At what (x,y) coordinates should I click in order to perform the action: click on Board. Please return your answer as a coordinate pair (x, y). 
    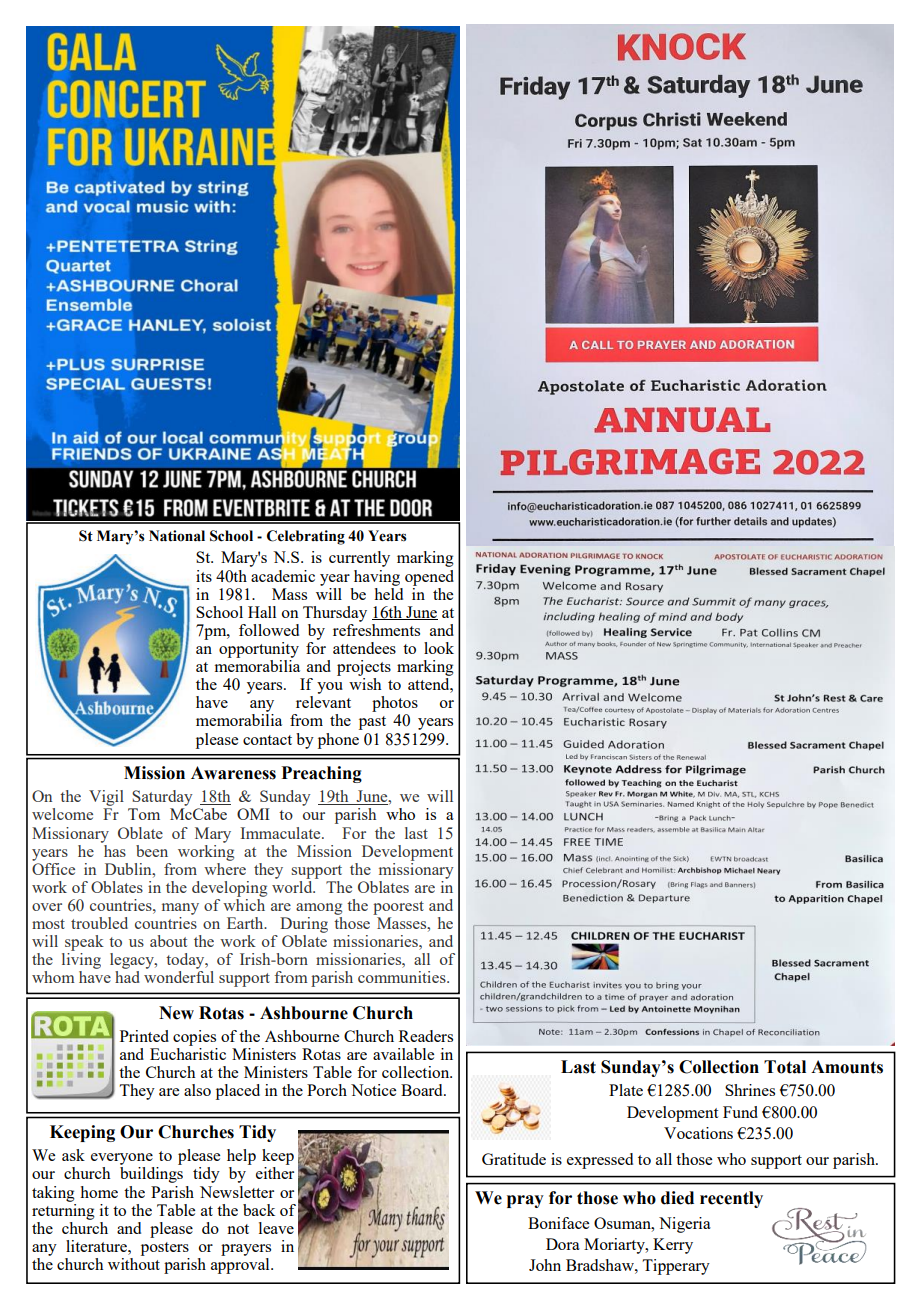
    Looking at the image, I should click on (423, 1090).
